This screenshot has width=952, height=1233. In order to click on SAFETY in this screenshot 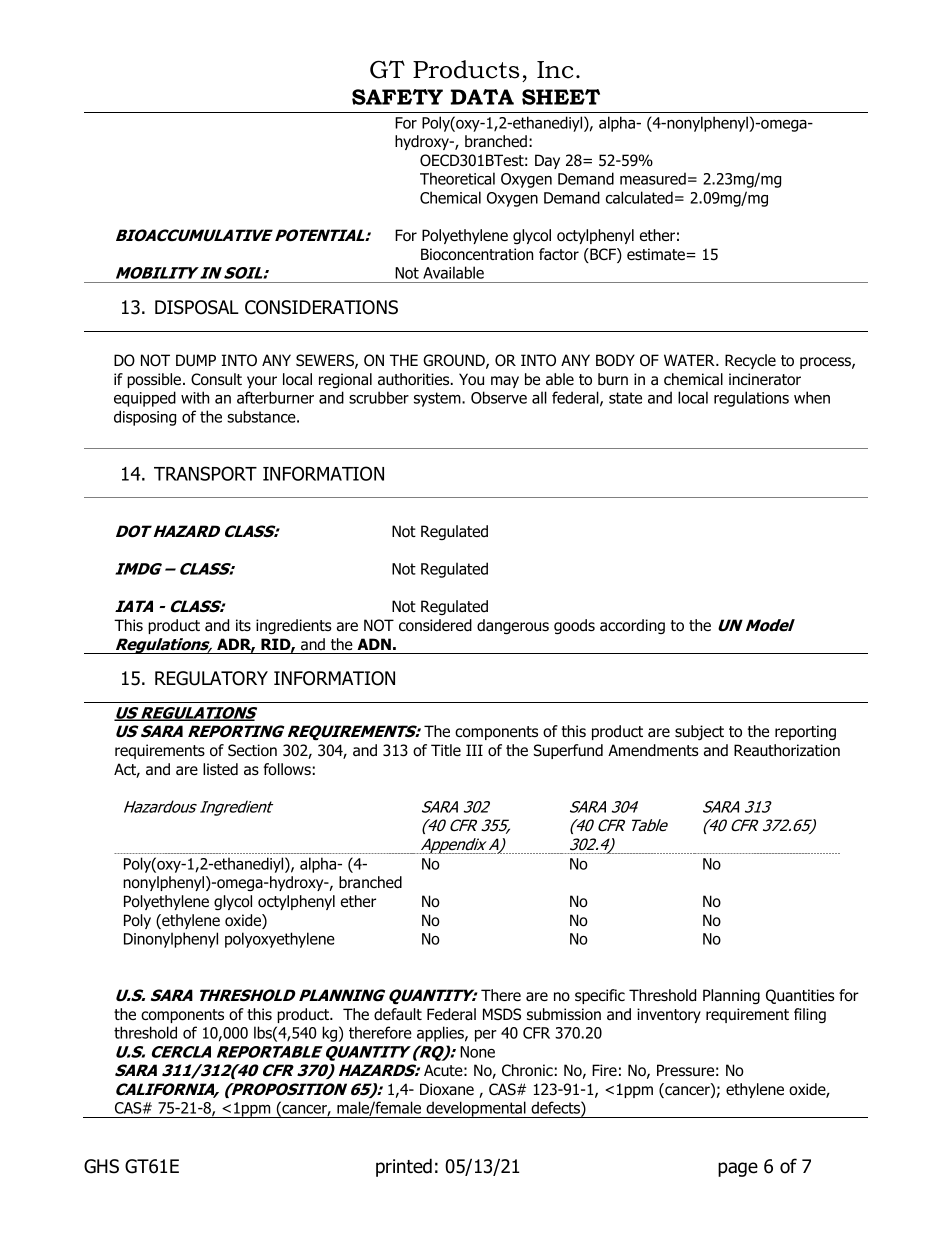, I will do `click(397, 97)`.
